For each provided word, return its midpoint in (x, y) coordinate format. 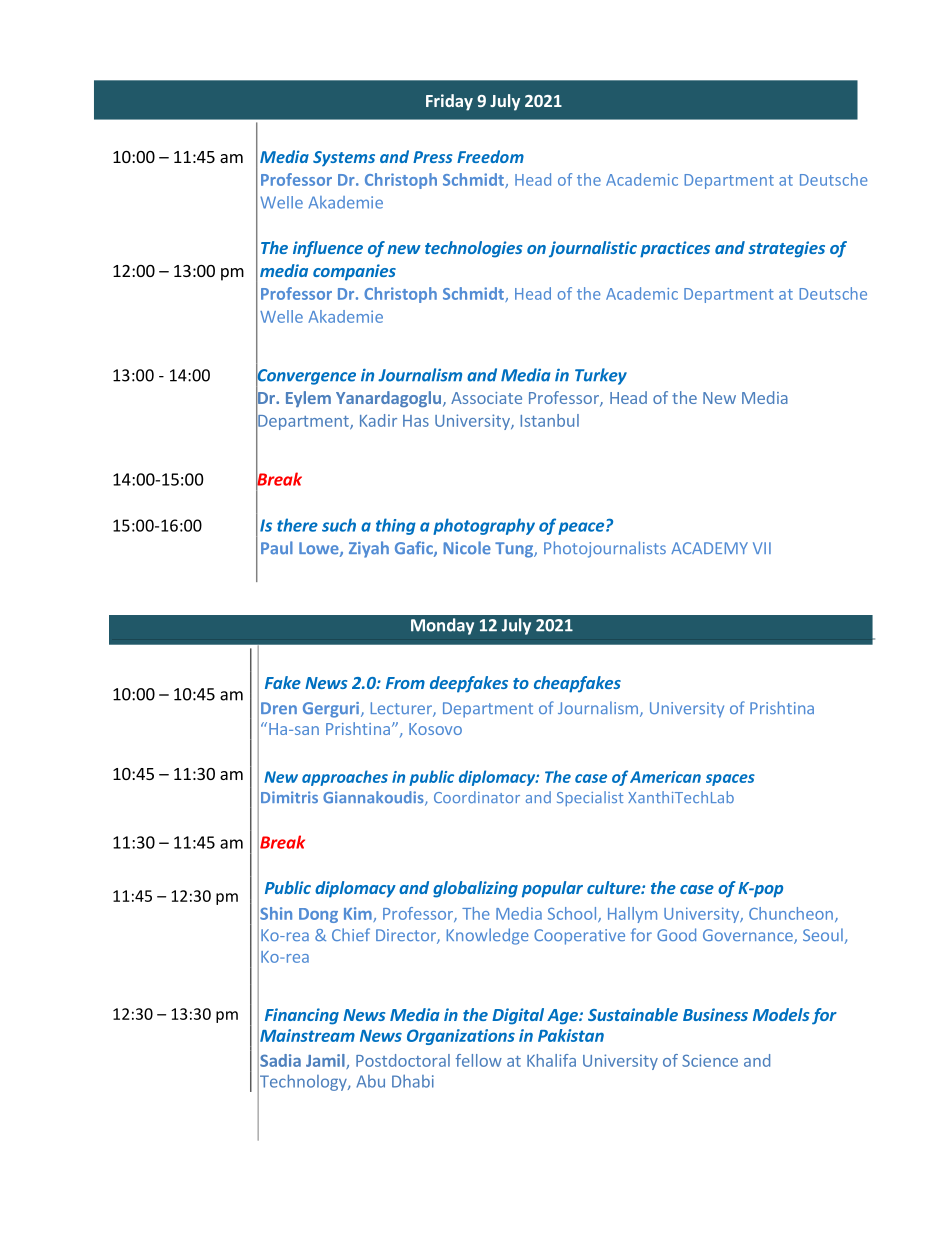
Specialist (590, 798)
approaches (345, 778)
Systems (344, 158)
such (339, 525)
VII (762, 548)
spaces (730, 780)
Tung (515, 550)
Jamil (326, 1061)
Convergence (306, 377)
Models (781, 1014)
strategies (786, 249)
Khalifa (551, 1060)
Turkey (601, 376)
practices (675, 249)
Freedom (490, 156)
